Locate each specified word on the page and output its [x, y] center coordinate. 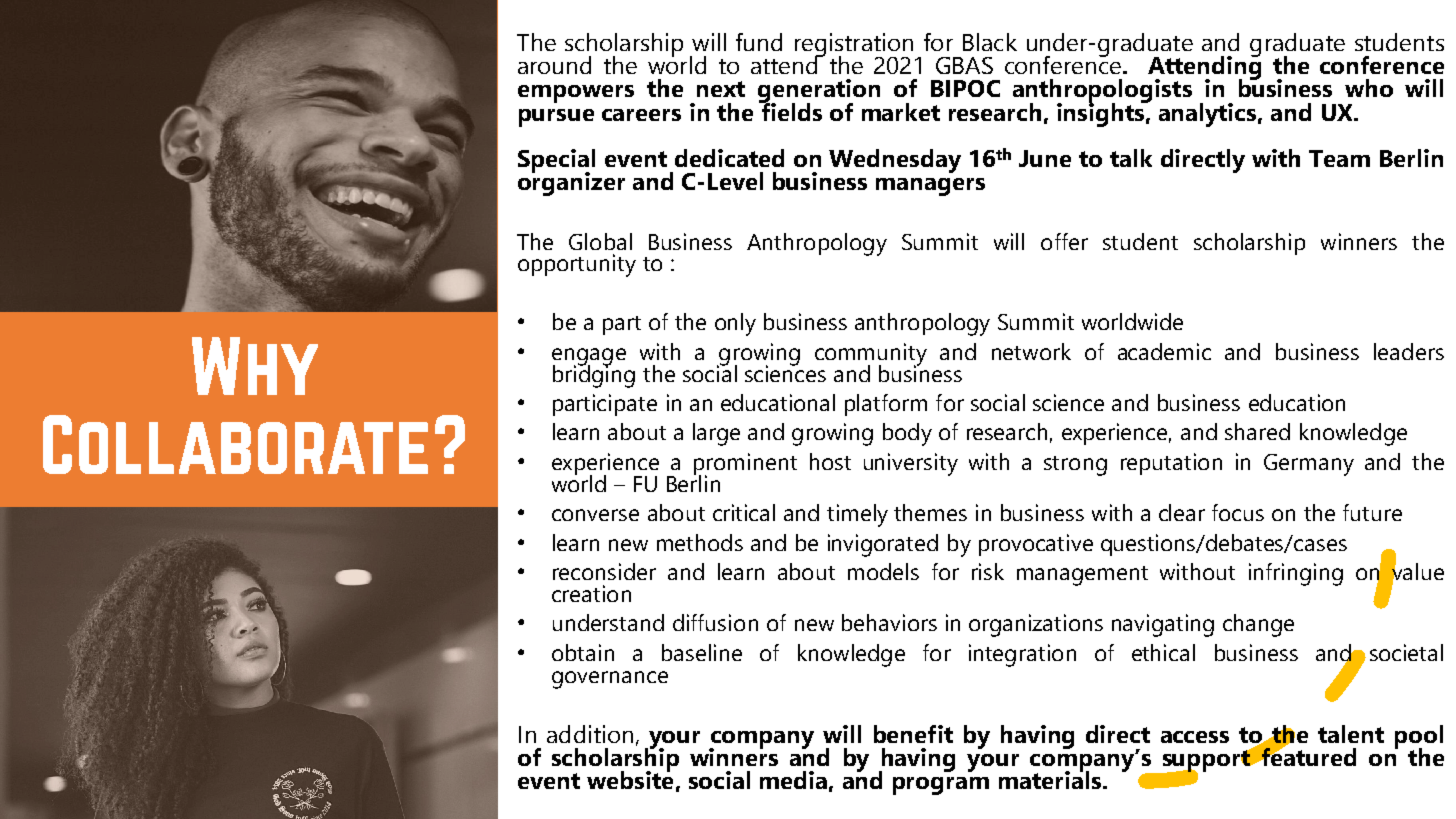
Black [990, 42]
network [1031, 351]
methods [700, 542]
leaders [1409, 351]
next [721, 89]
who [1369, 88]
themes [930, 512]
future [1372, 512]
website [630, 779]
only [735, 324]
